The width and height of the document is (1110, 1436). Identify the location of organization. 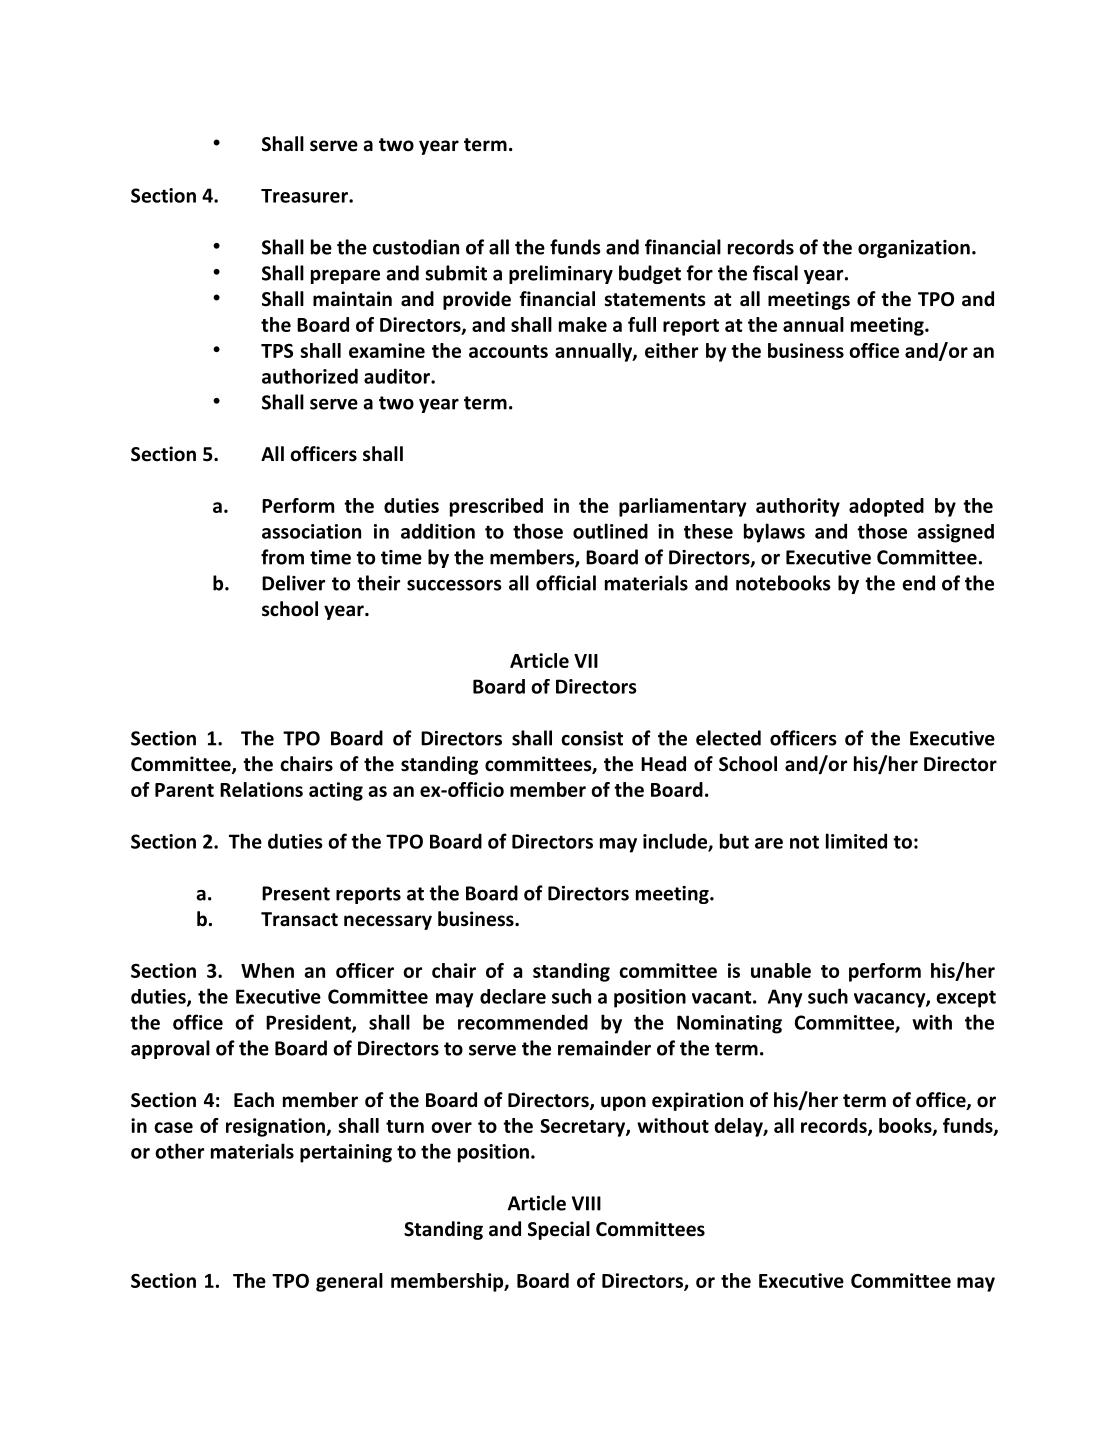
(914, 249).
